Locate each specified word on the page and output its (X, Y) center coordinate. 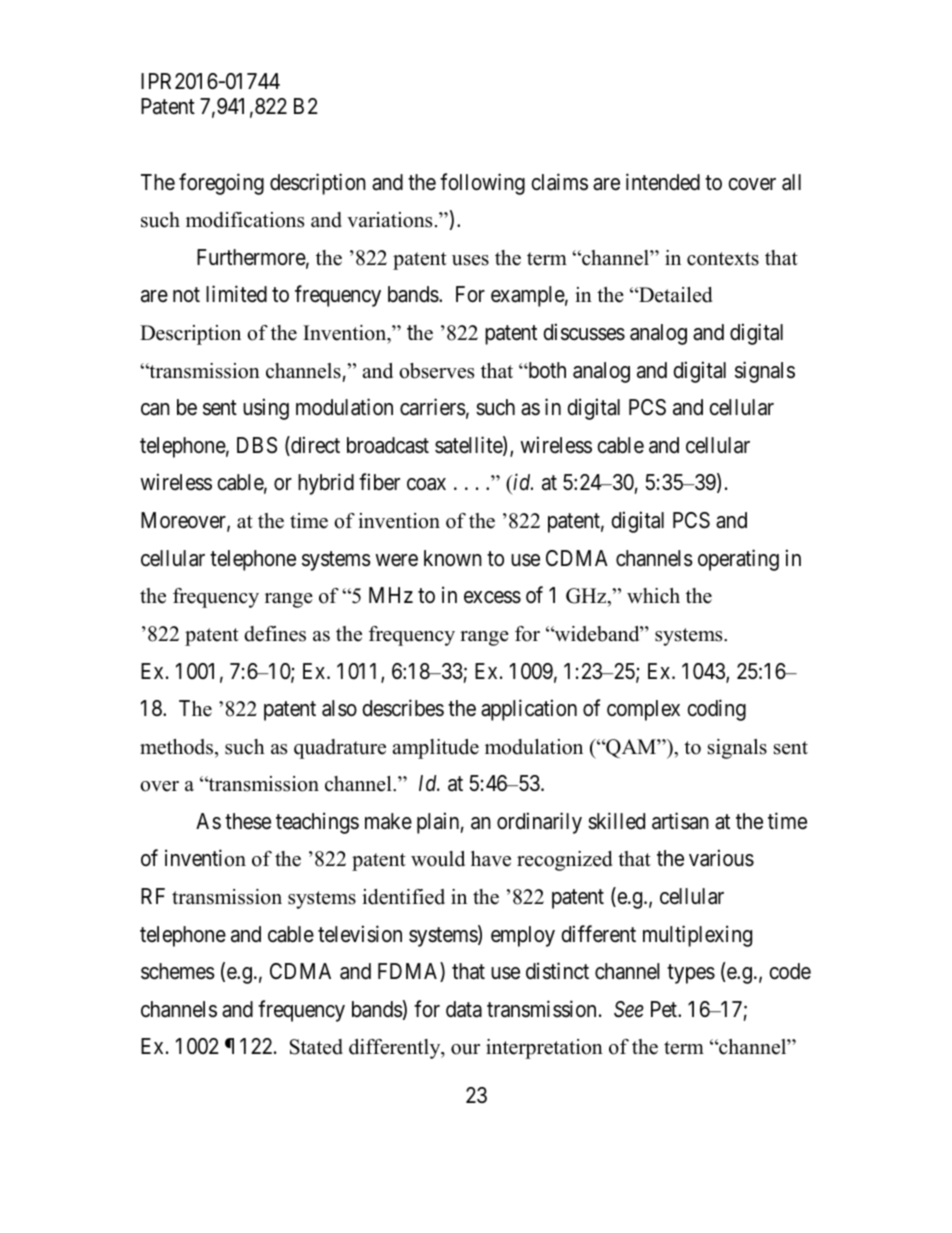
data (464, 1009)
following (482, 184)
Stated (316, 1047)
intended (663, 182)
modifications (245, 220)
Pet (665, 1009)
